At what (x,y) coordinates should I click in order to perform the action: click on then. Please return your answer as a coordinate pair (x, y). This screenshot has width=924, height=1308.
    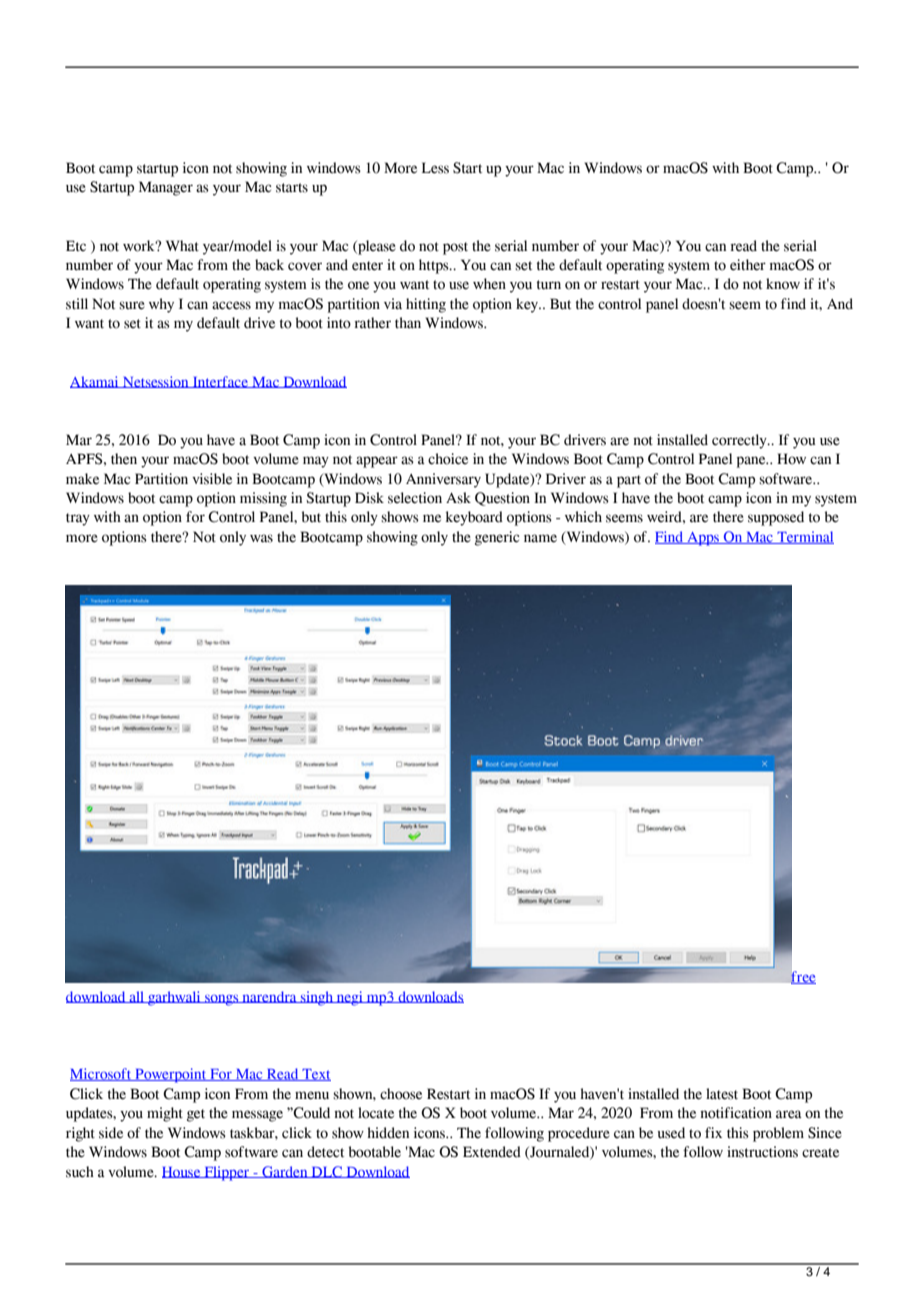
    Looking at the image, I should click on (124, 459).
